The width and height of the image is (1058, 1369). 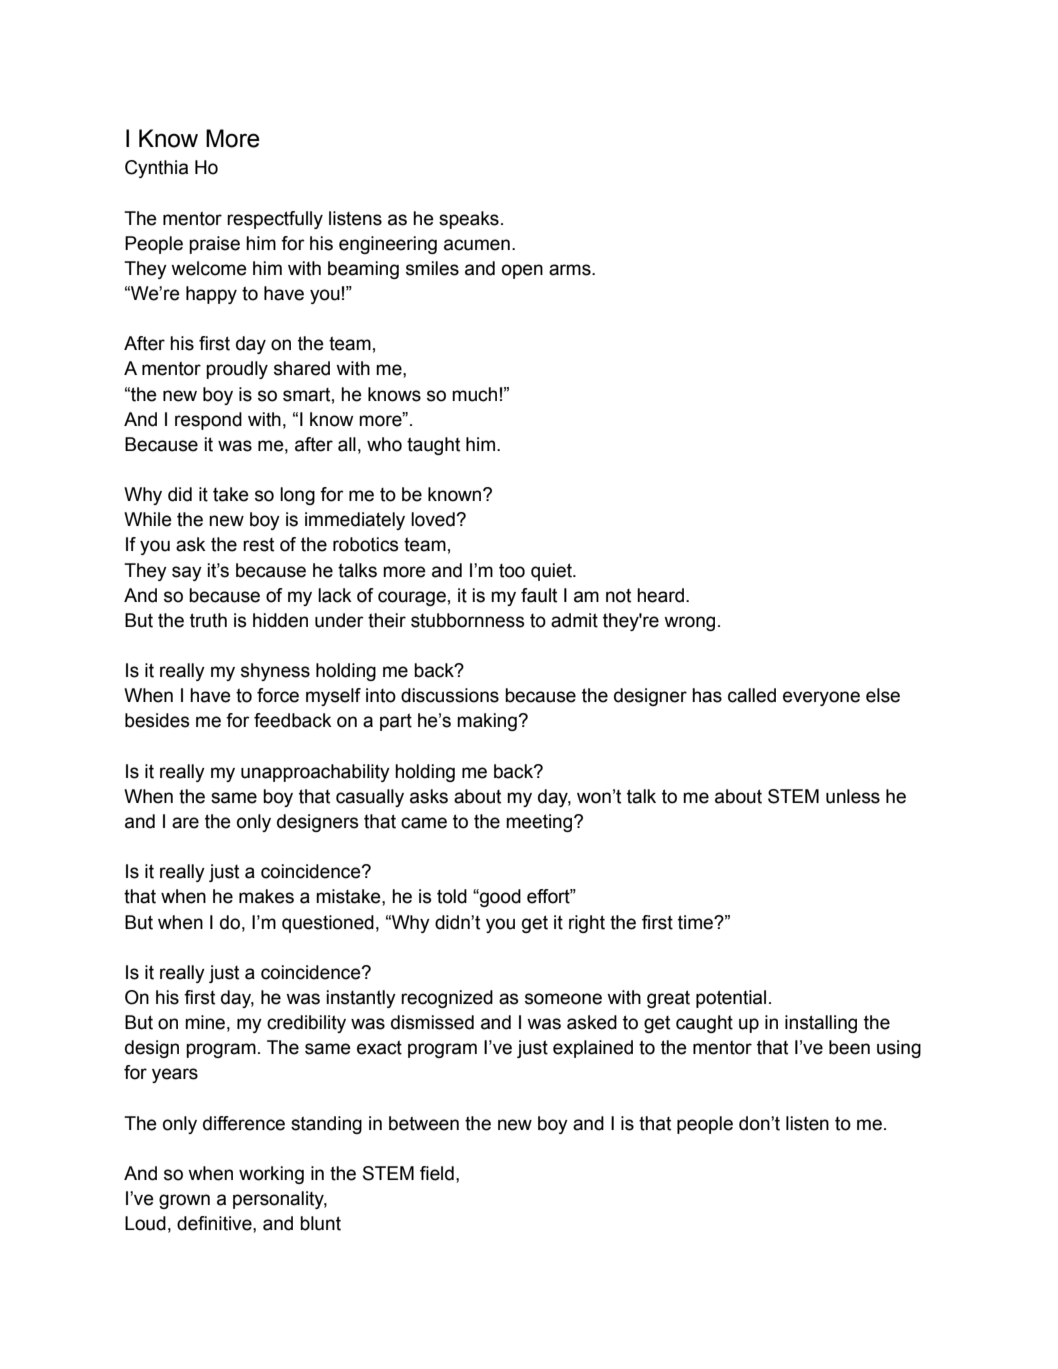 I want to click on truth, so click(x=208, y=620).
